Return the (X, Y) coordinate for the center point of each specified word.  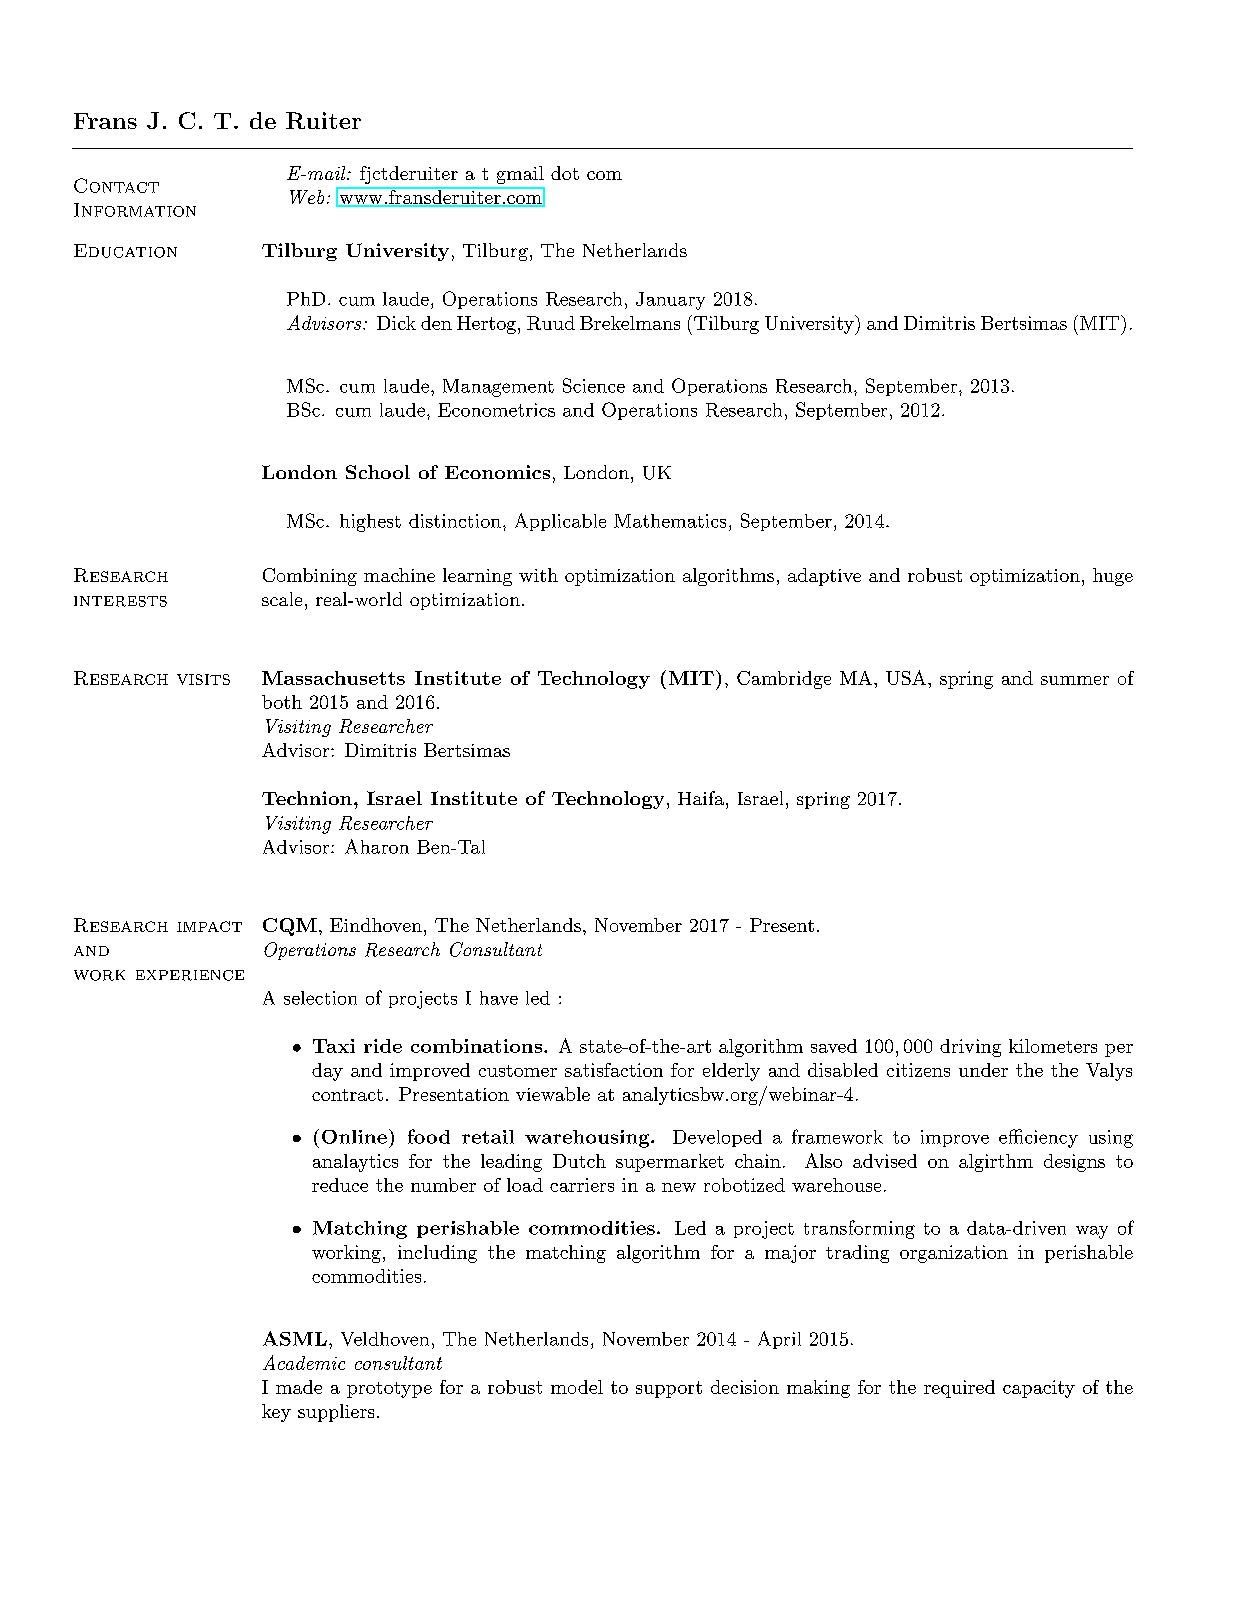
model (577, 1387)
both (282, 702)
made (299, 1387)
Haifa (701, 798)
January (670, 301)
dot (565, 173)
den (436, 323)
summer (1075, 680)
